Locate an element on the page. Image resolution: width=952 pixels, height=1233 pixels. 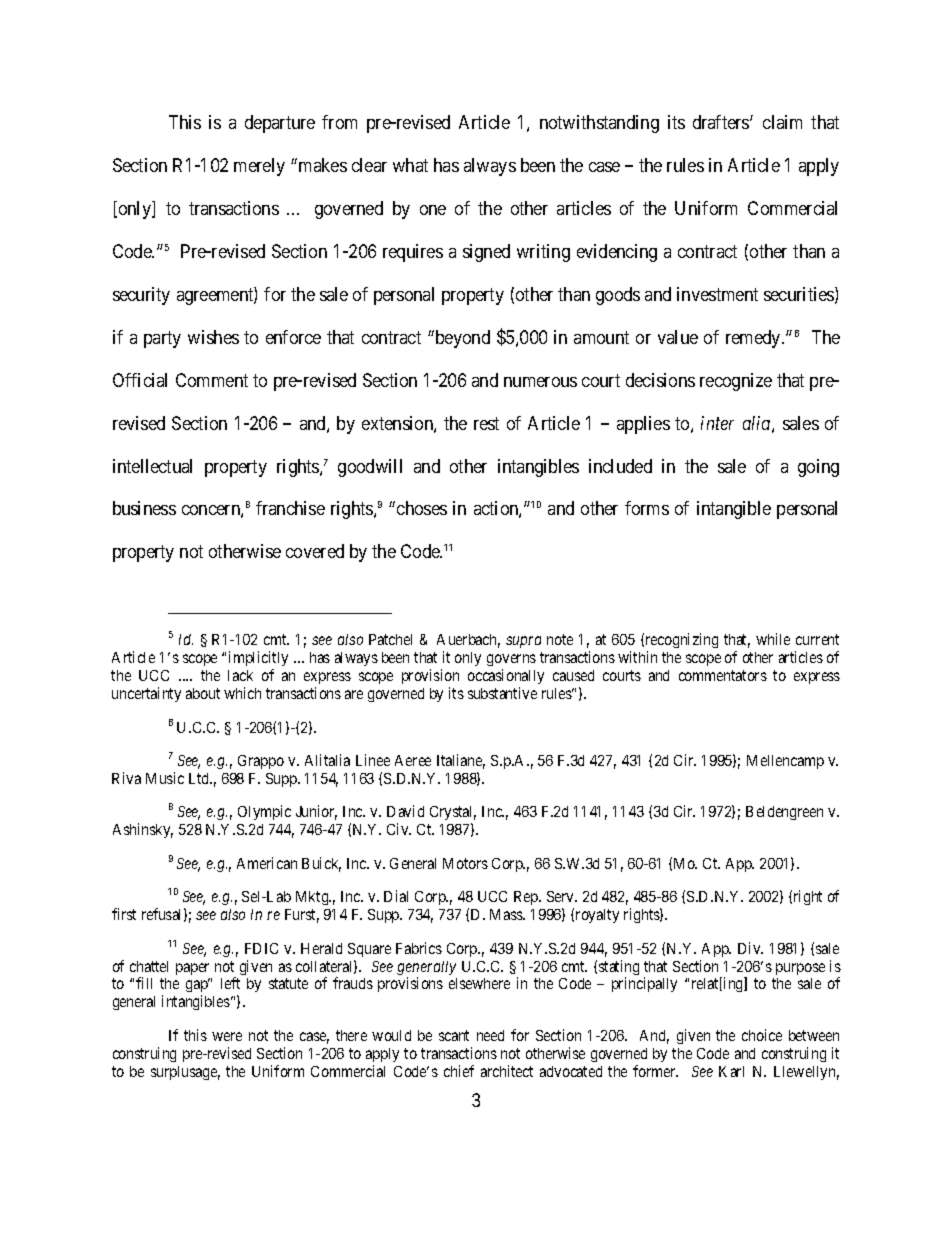
what is located at coordinates (410, 165).
